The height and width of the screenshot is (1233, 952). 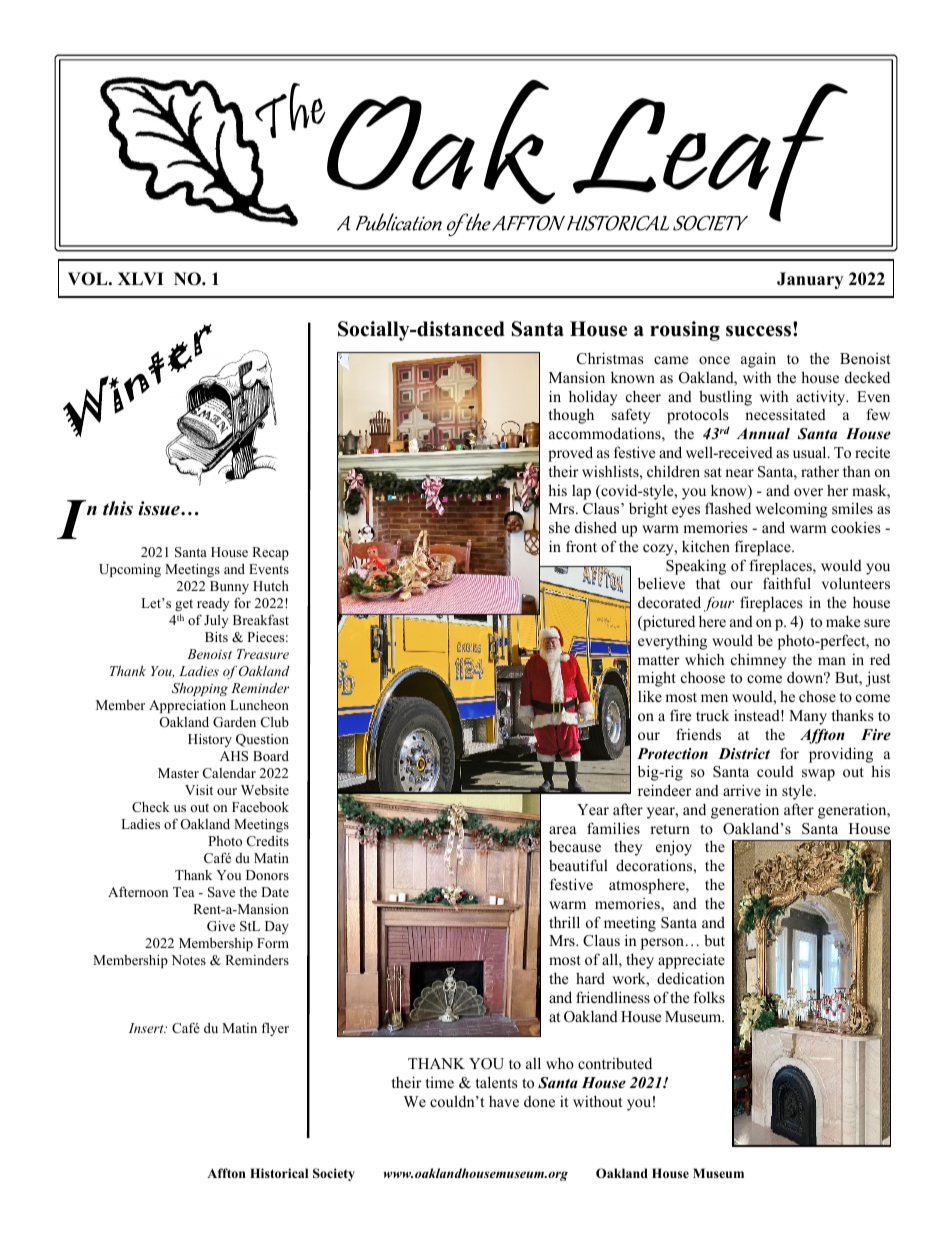 What do you see at coordinates (571, 416) in the screenshot?
I see `though` at bounding box center [571, 416].
